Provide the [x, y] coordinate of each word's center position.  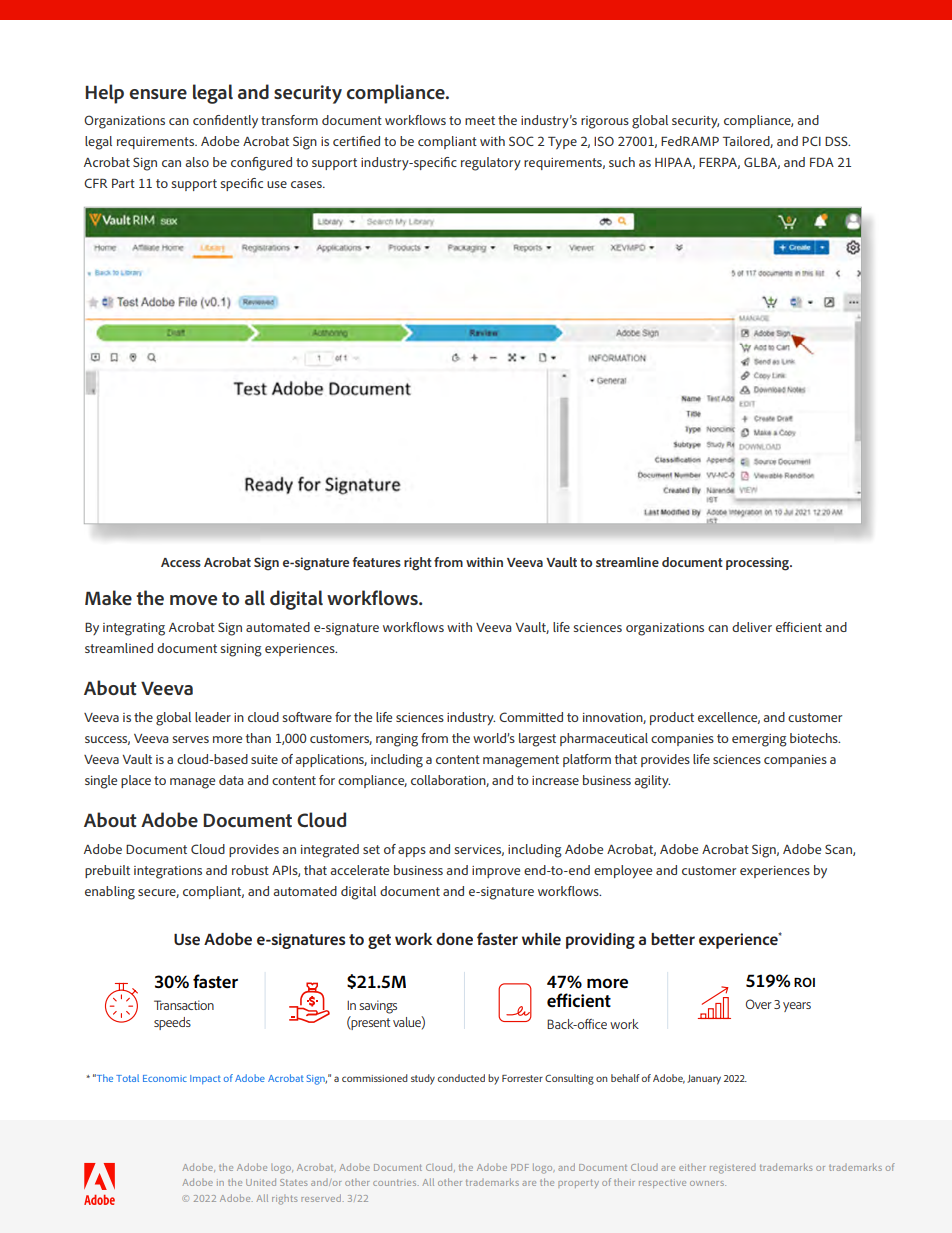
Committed [531, 717]
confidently [225, 121]
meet [480, 120]
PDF [520, 1167]
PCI [811, 141]
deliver [752, 627]
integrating [134, 629]
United [261, 1182]
